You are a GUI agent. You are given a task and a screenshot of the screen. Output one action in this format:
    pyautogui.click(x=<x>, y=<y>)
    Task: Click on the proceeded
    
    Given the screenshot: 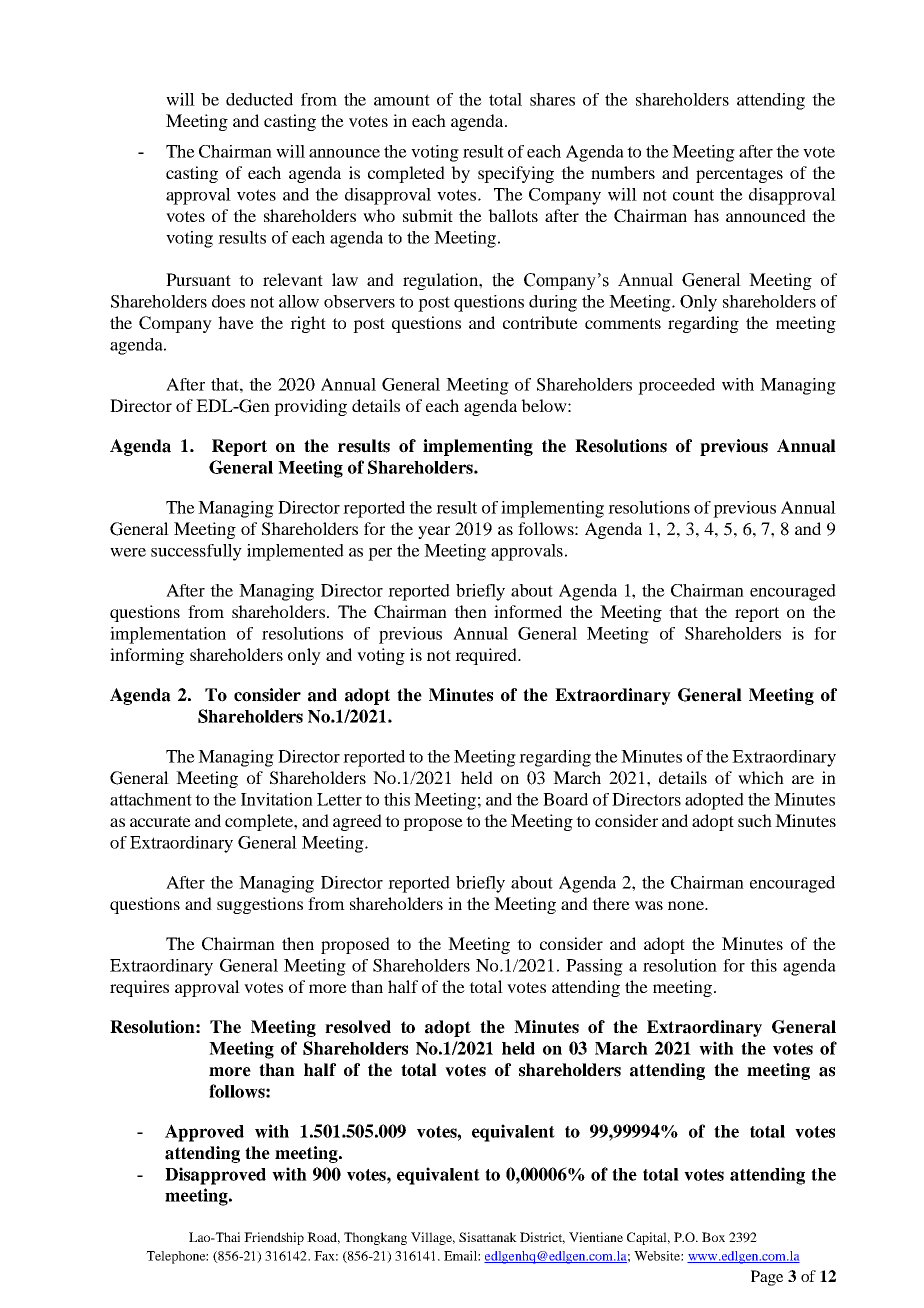 What is the action you would take?
    pyautogui.click(x=676, y=386)
